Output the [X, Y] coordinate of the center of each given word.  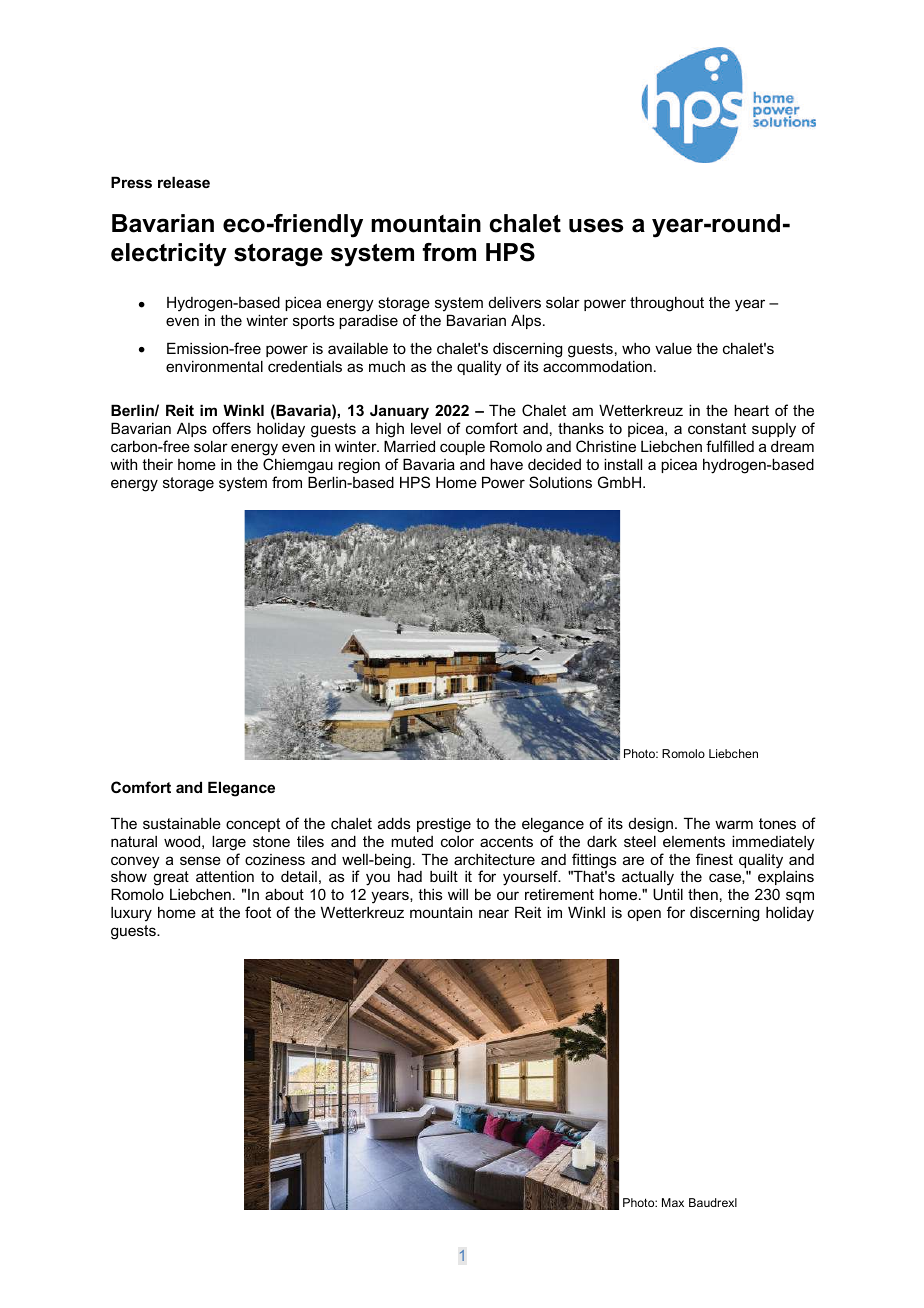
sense [200, 860]
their [157, 464]
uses [596, 225]
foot [258, 912]
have [506, 464]
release [184, 182]
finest [714, 859]
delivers [515, 302]
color [457, 841]
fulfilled [730, 446]
